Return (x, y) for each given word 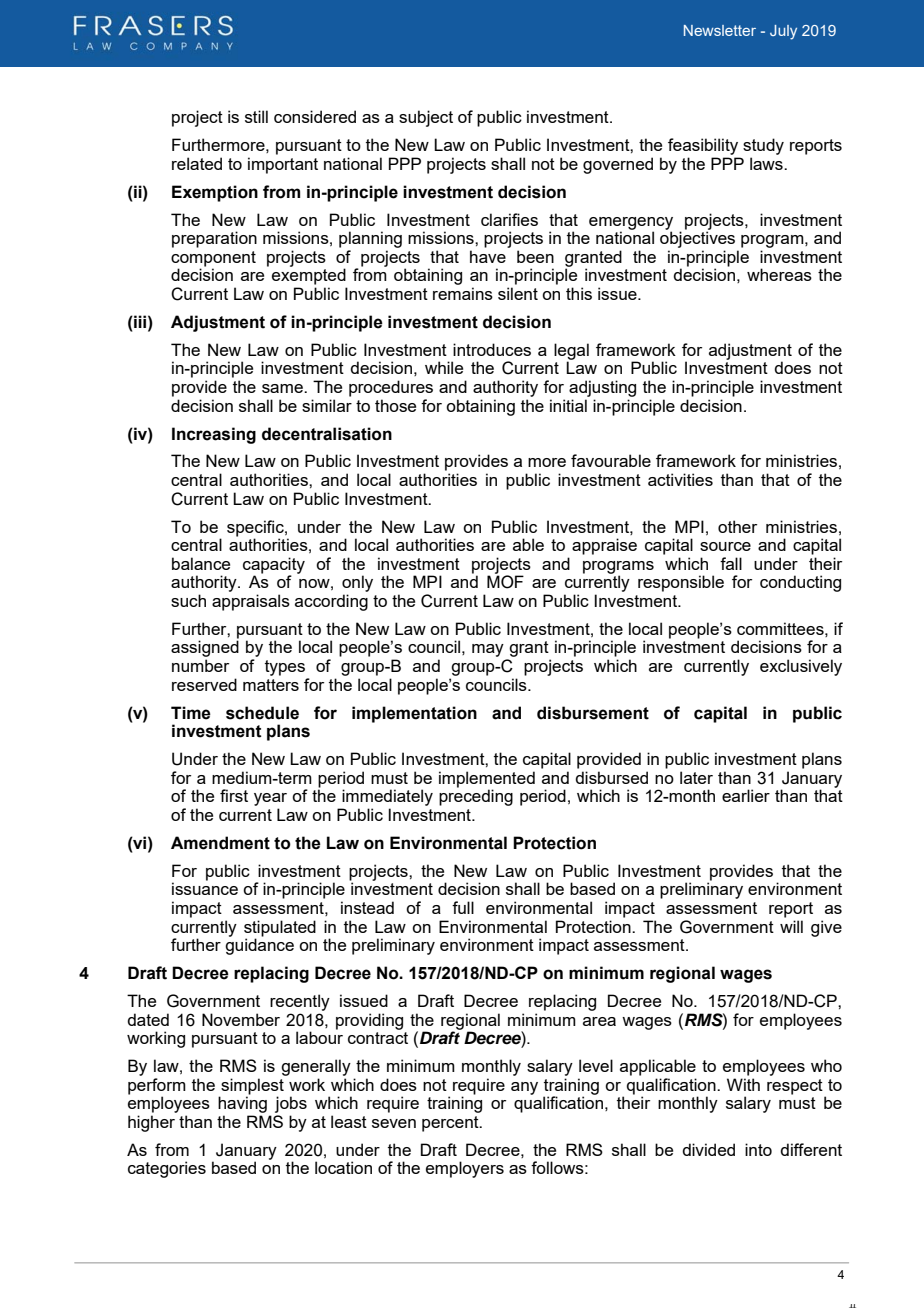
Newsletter (720, 30)
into (758, 1149)
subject (426, 118)
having (242, 1103)
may (488, 650)
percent (451, 1124)
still (256, 116)
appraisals (251, 602)
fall (731, 563)
